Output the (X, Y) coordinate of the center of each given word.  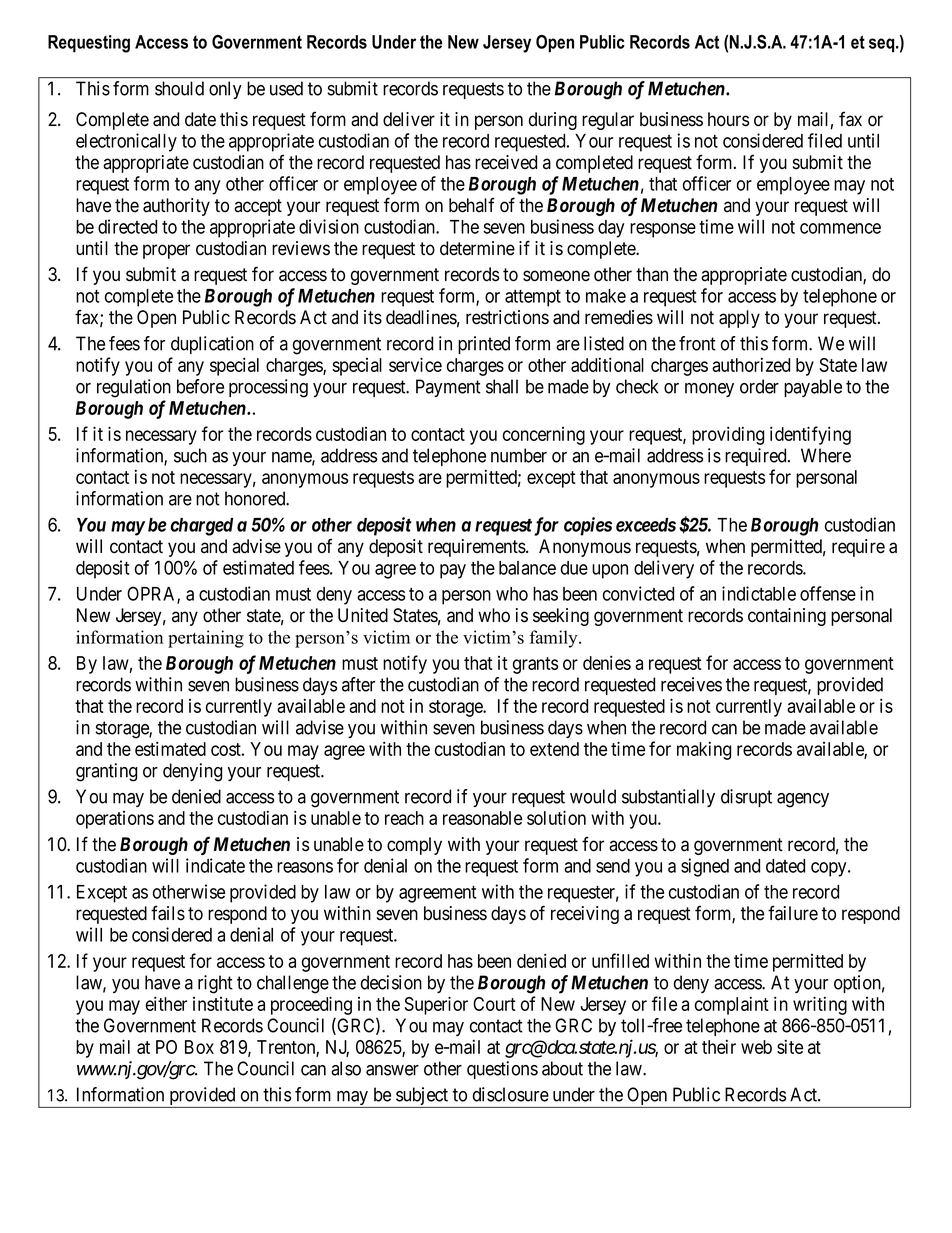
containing (787, 617)
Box (199, 1047)
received (506, 162)
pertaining (206, 639)
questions (502, 1070)
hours (728, 119)
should (179, 88)
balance (527, 568)
